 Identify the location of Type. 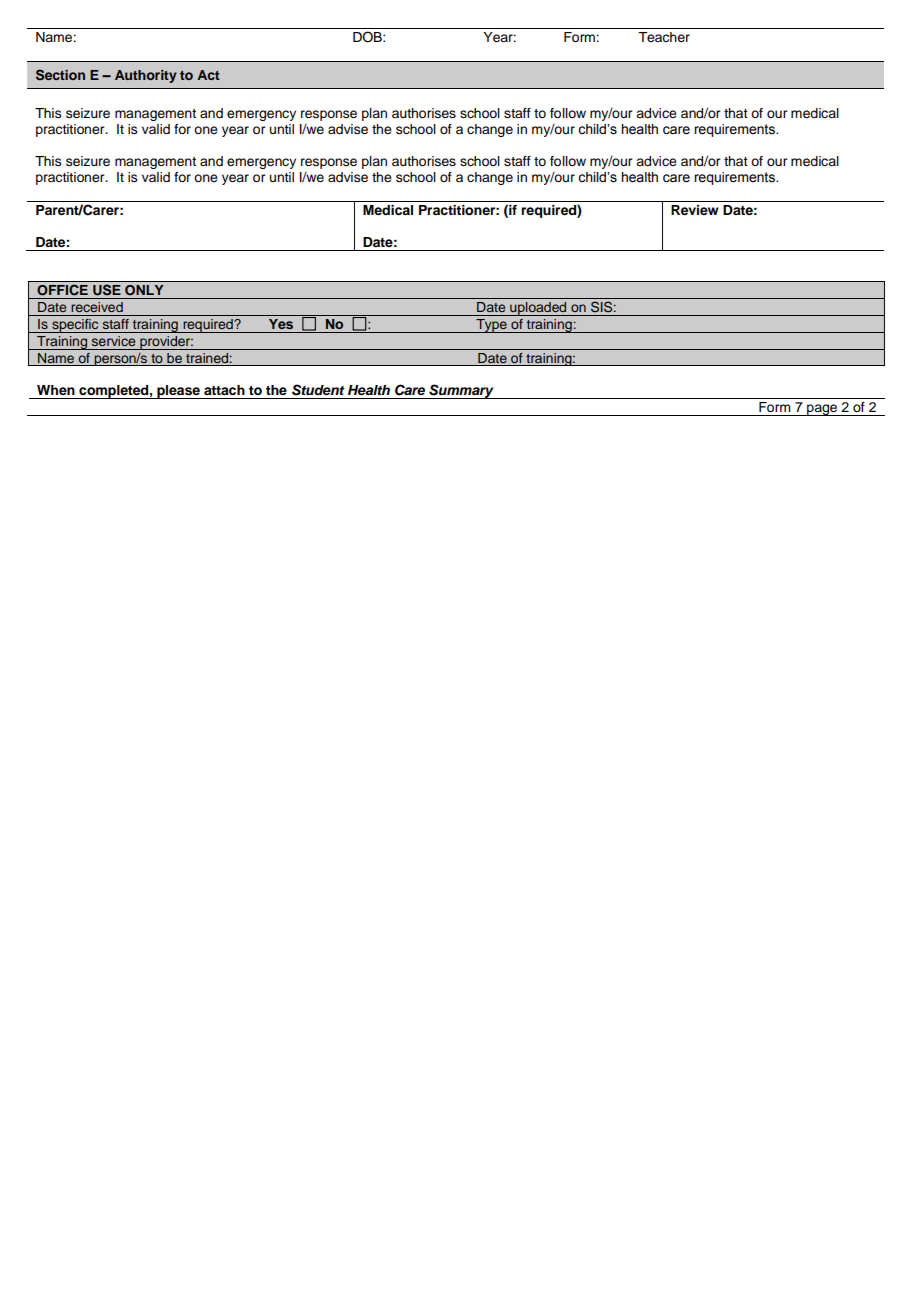
(491, 326).
